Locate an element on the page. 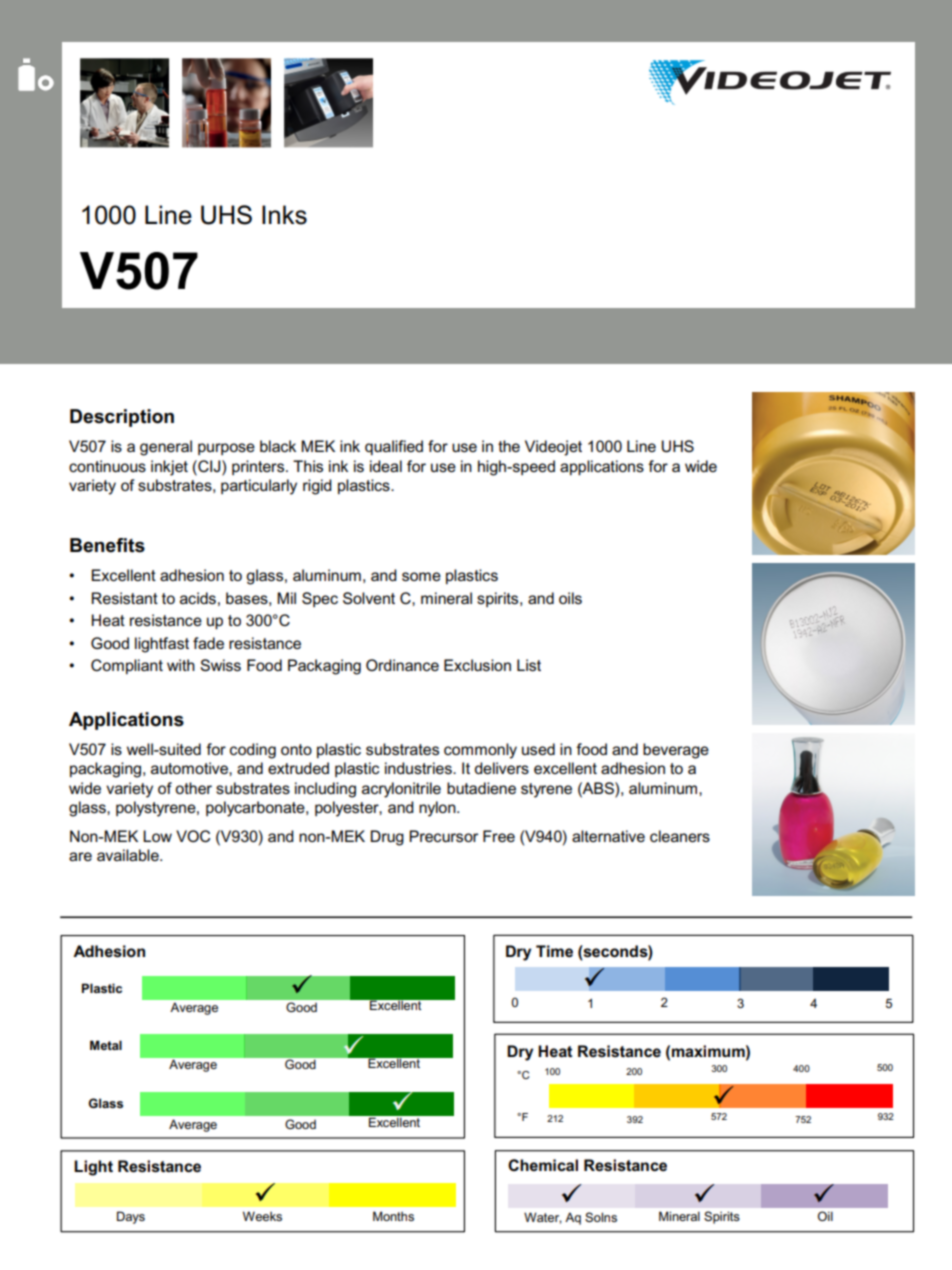 Image resolution: width=952 pixels, height=1270 pixels. ideal is located at coordinates (386, 466).
